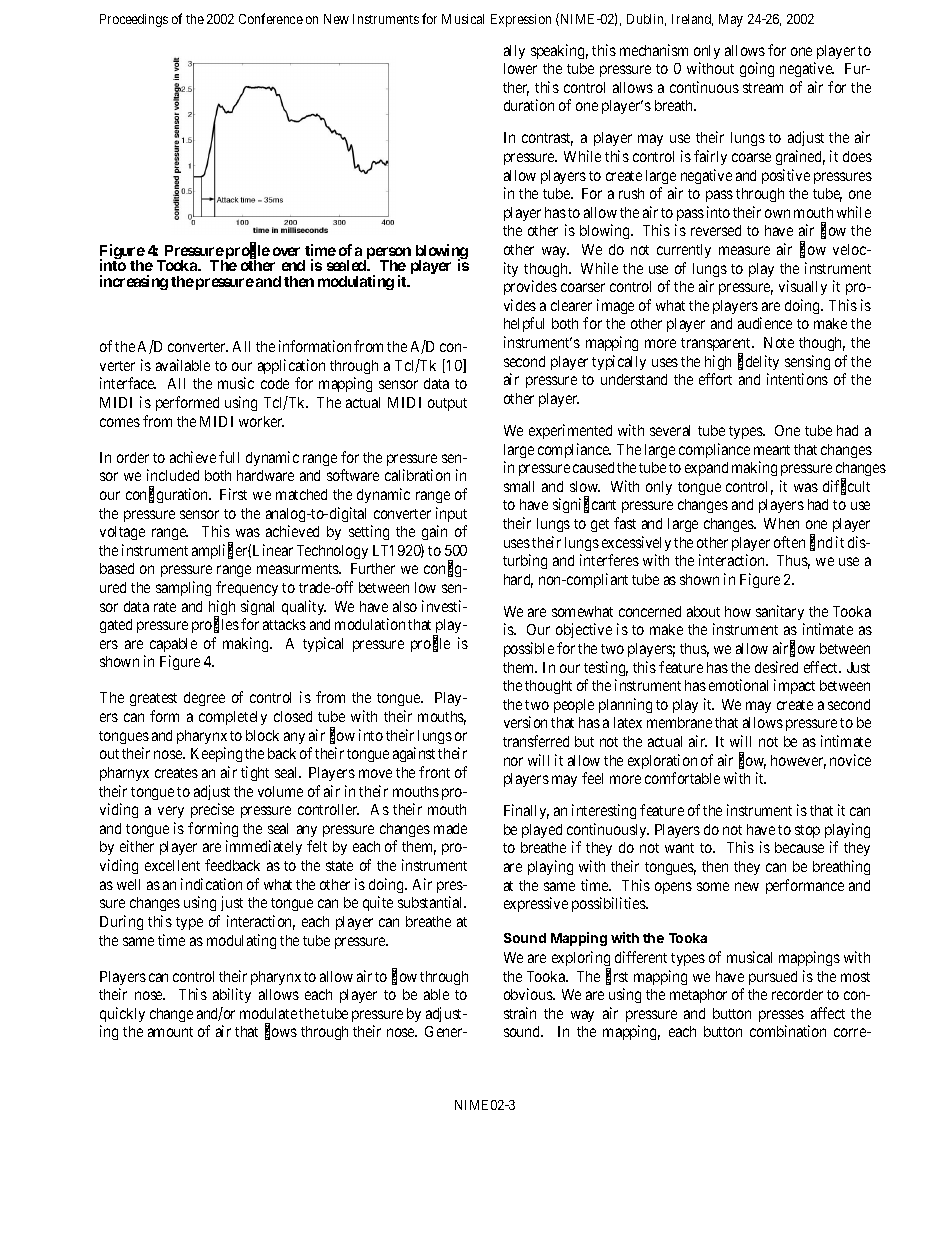 The image size is (952, 1233). What do you see at coordinates (520, 68) in the page?
I see `lower` at bounding box center [520, 68].
